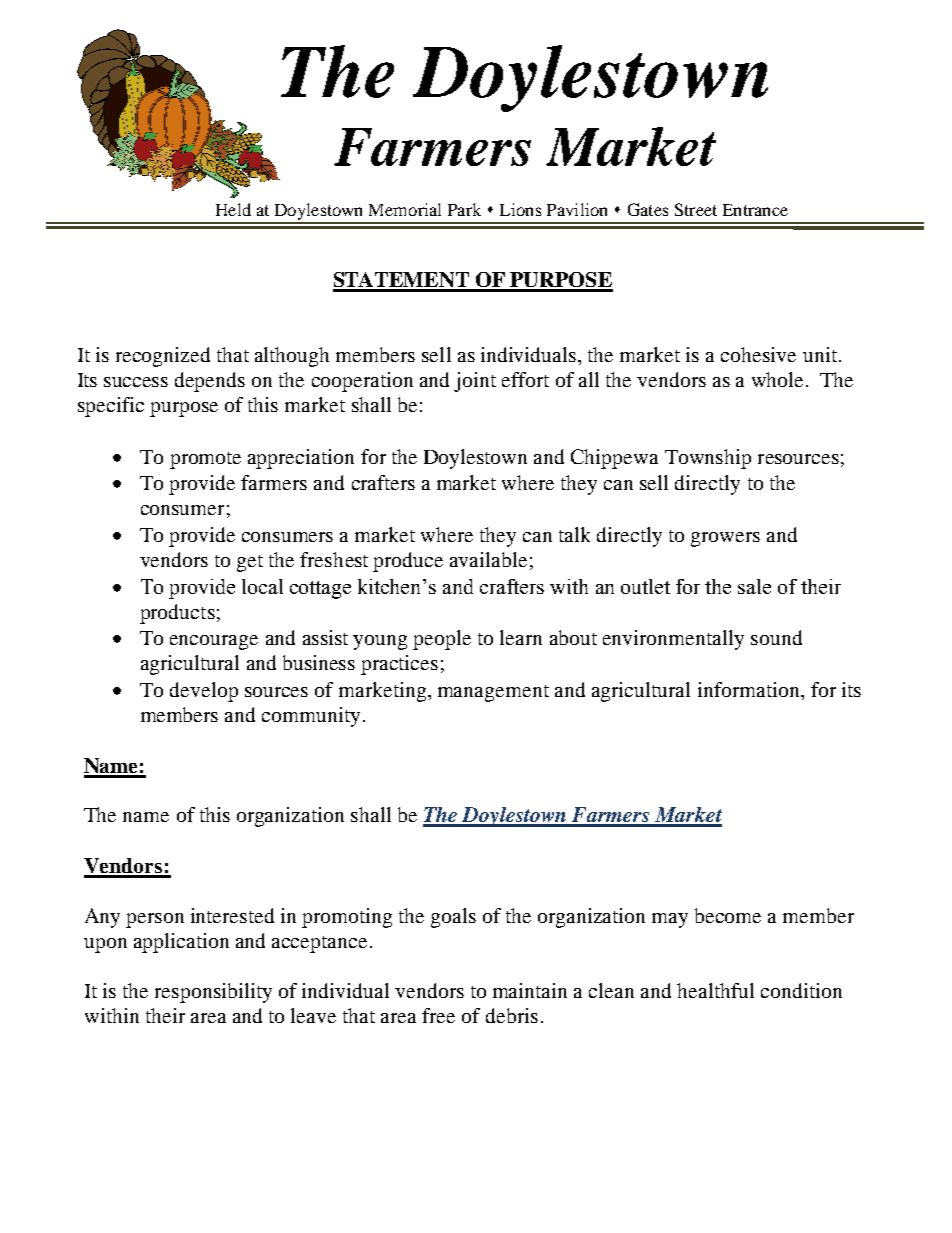  I want to click on Park, so click(464, 209).
